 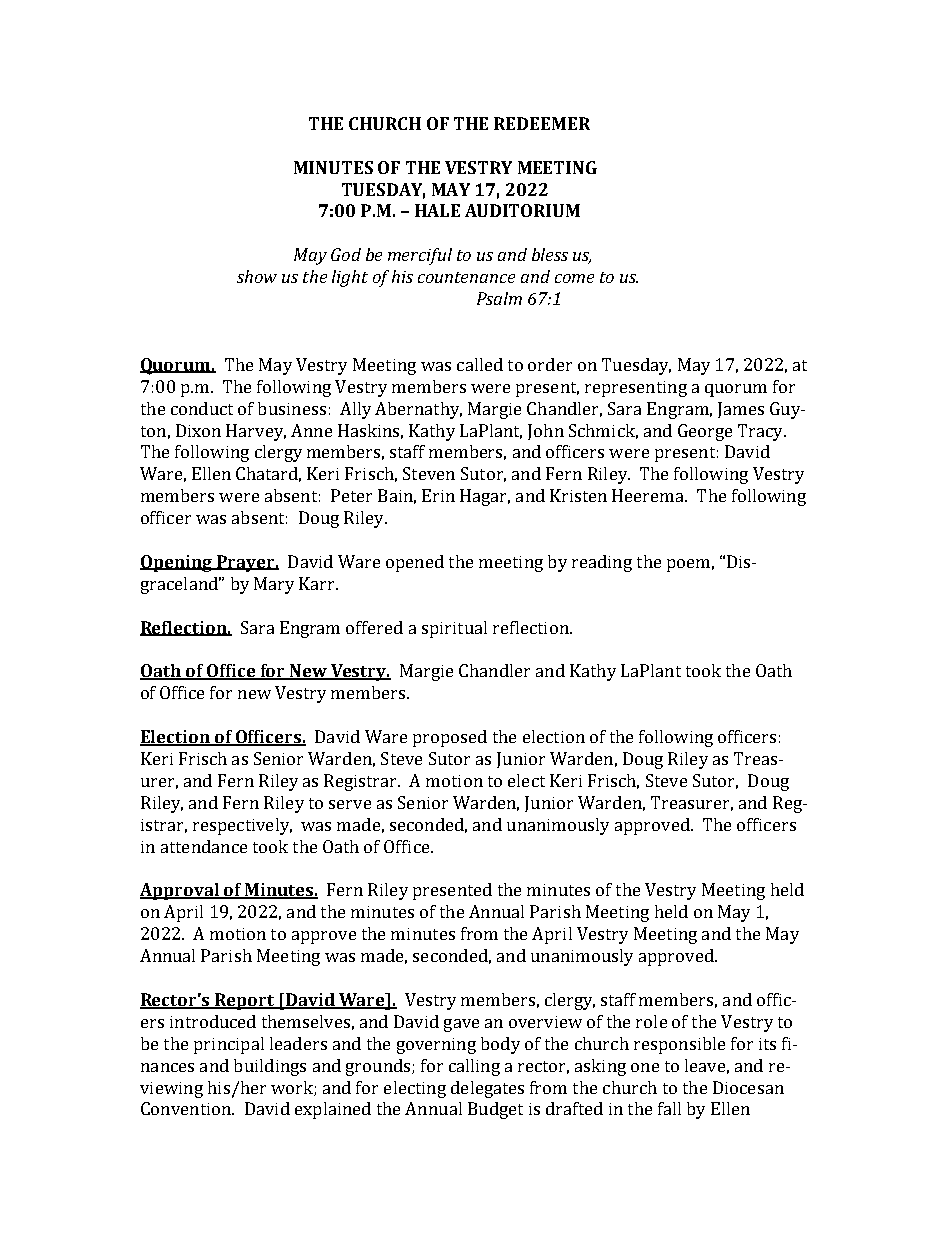 I want to click on James, so click(x=741, y=410).
